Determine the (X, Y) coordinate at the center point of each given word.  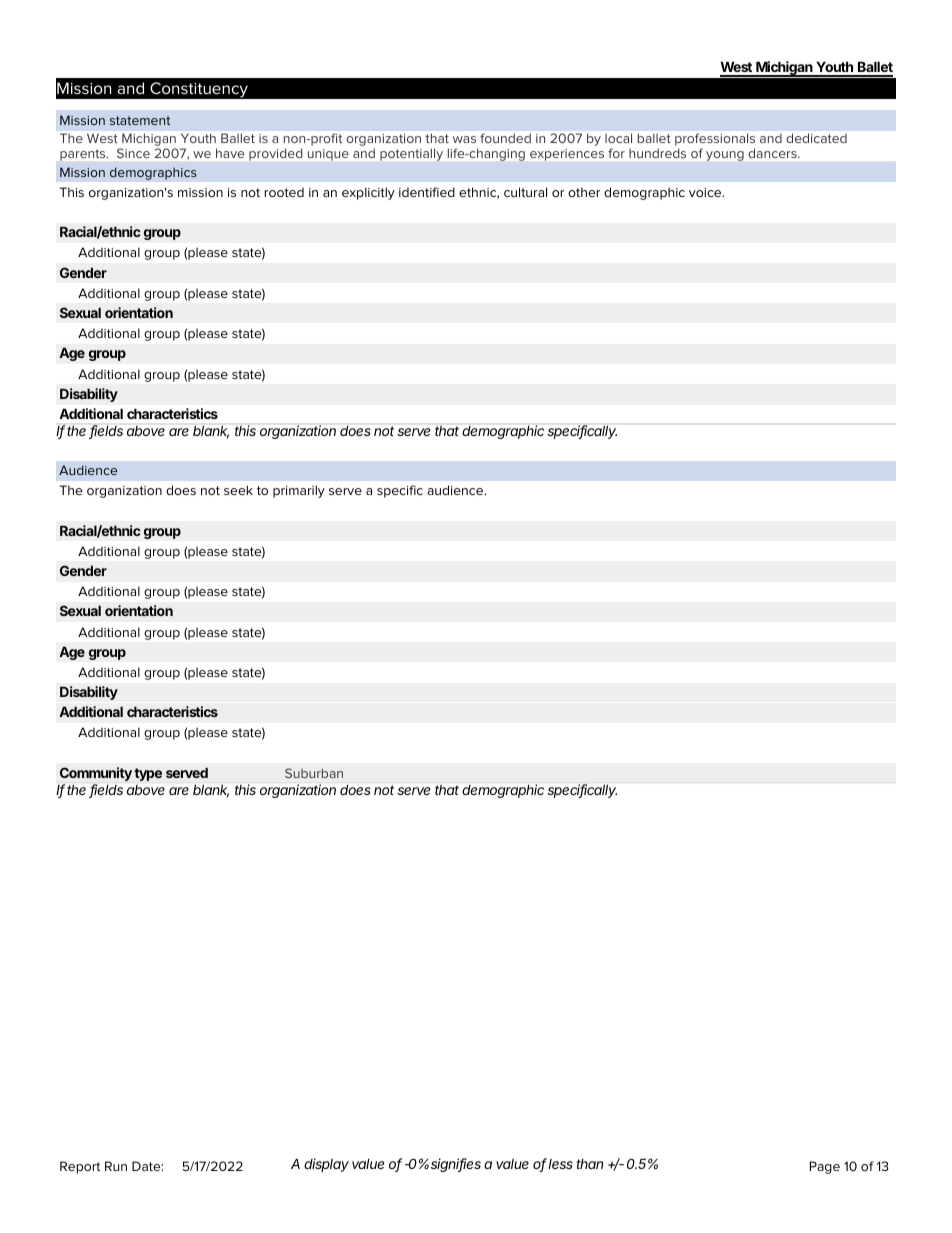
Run (116, 1166)
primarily (299, 491)
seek (238, 490)
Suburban (314, 773)
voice (706, 192)
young (725, 156)
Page (825, 1167)
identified (427, 192)
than (590, 1164)
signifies (456, 1165)
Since (133, 153)
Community (97, 774)
